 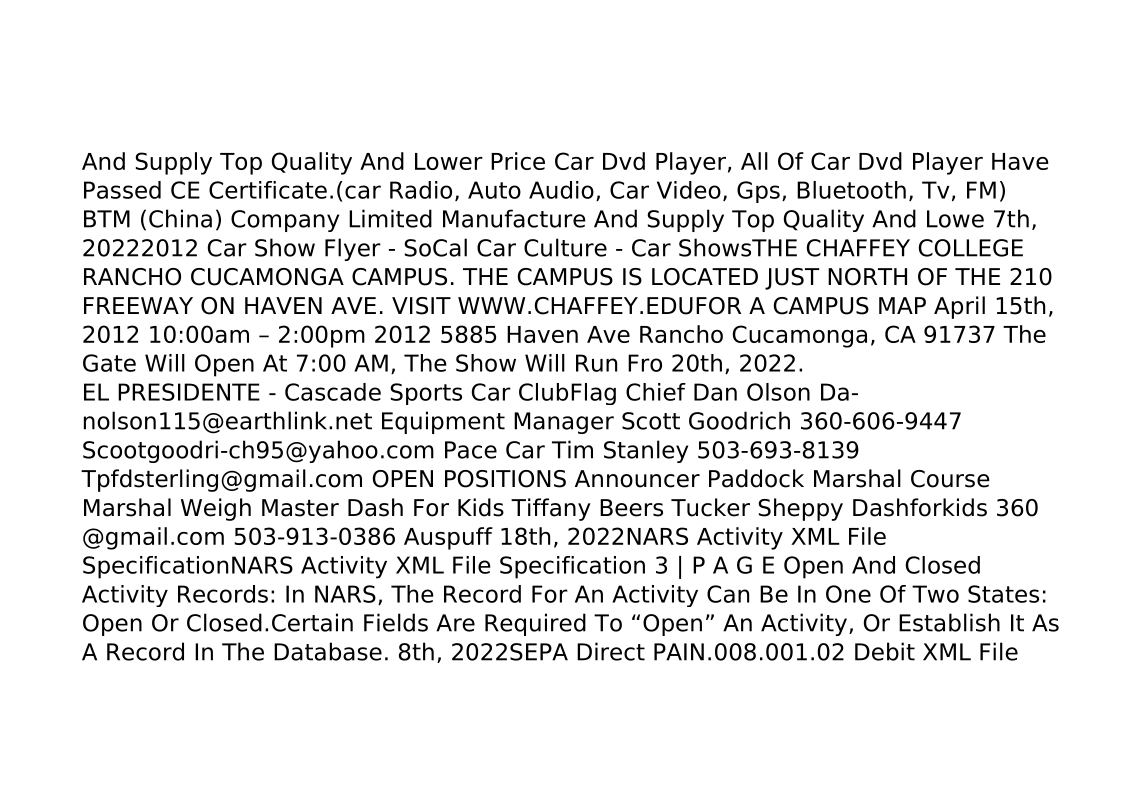 What do you see at coordinates (564, 423) in the page?
I see `Manager` at bounding box center [564, 423].
